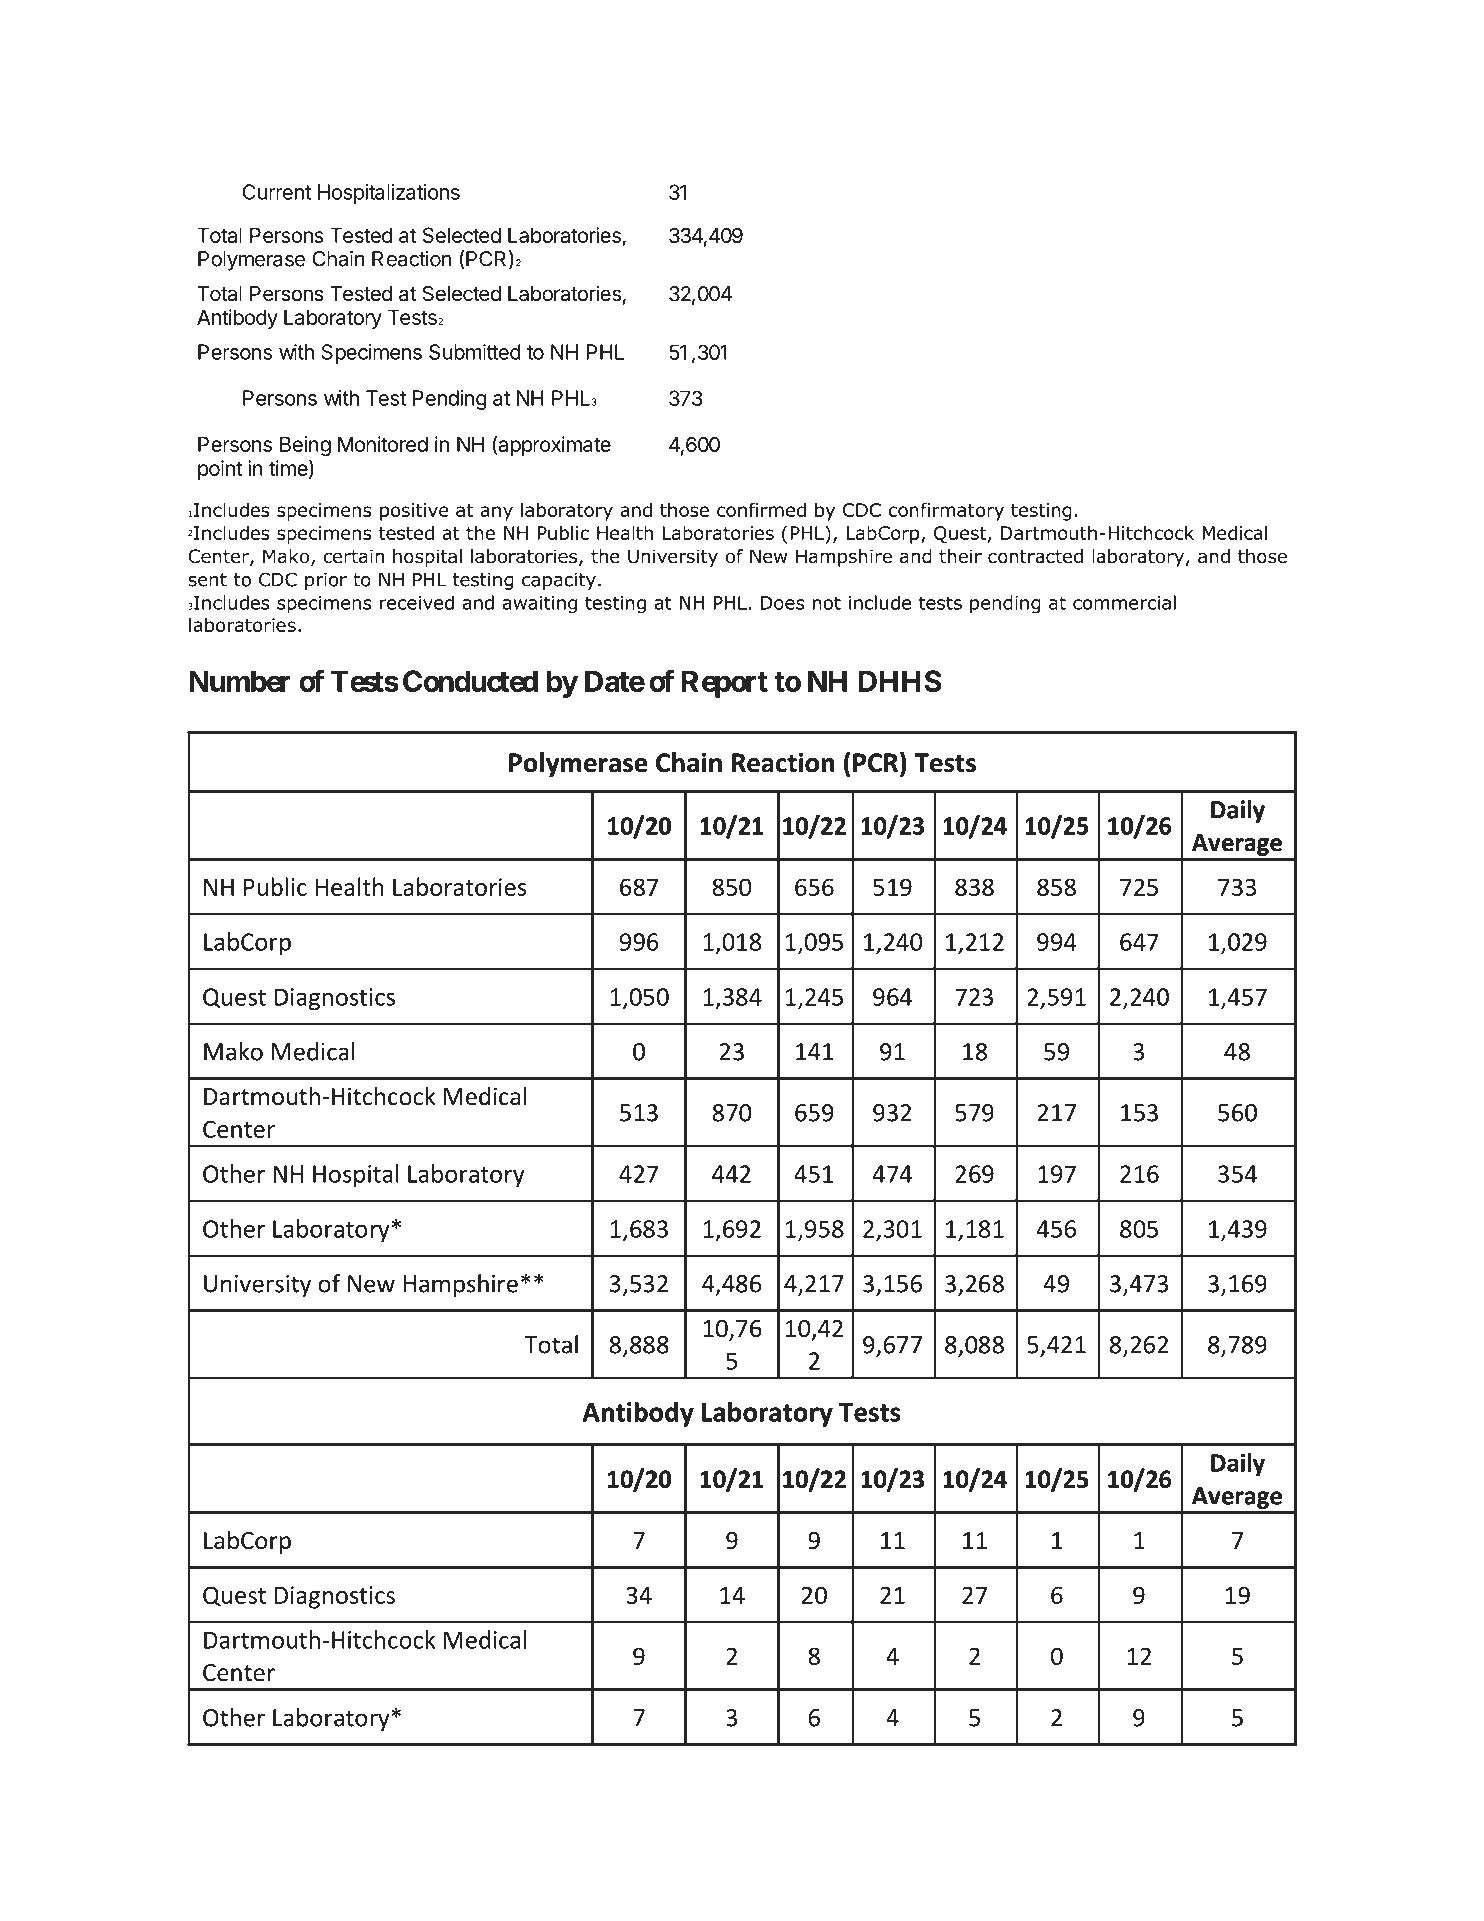  I want to click on Being, so click(305, 446).
